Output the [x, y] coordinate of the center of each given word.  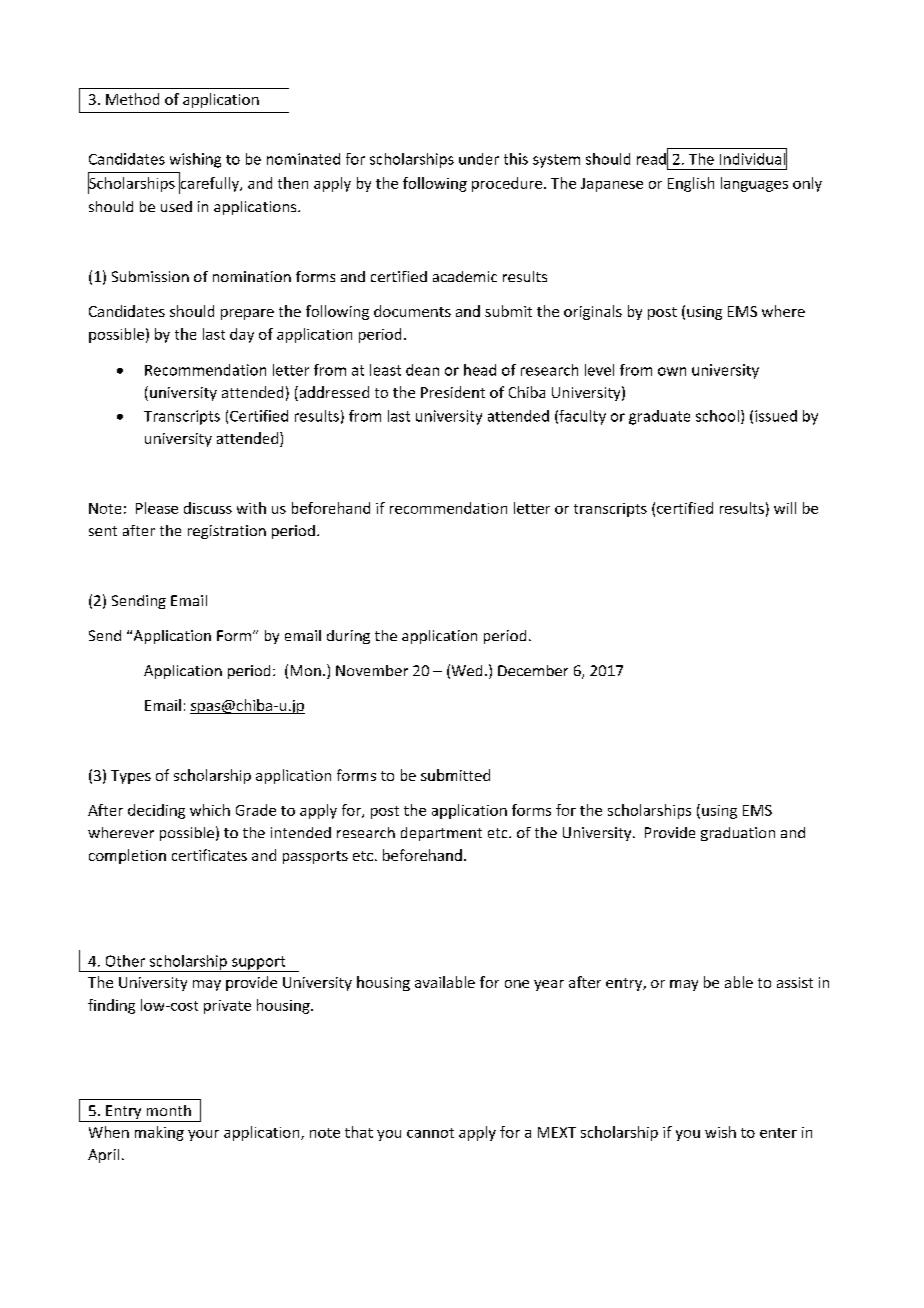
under [479, 159]
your [203, 1135]
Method [132, 99]
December [533, 670]
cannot [430, 1133]
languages [754, 184]
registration [227, 532]
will [785, 508]
